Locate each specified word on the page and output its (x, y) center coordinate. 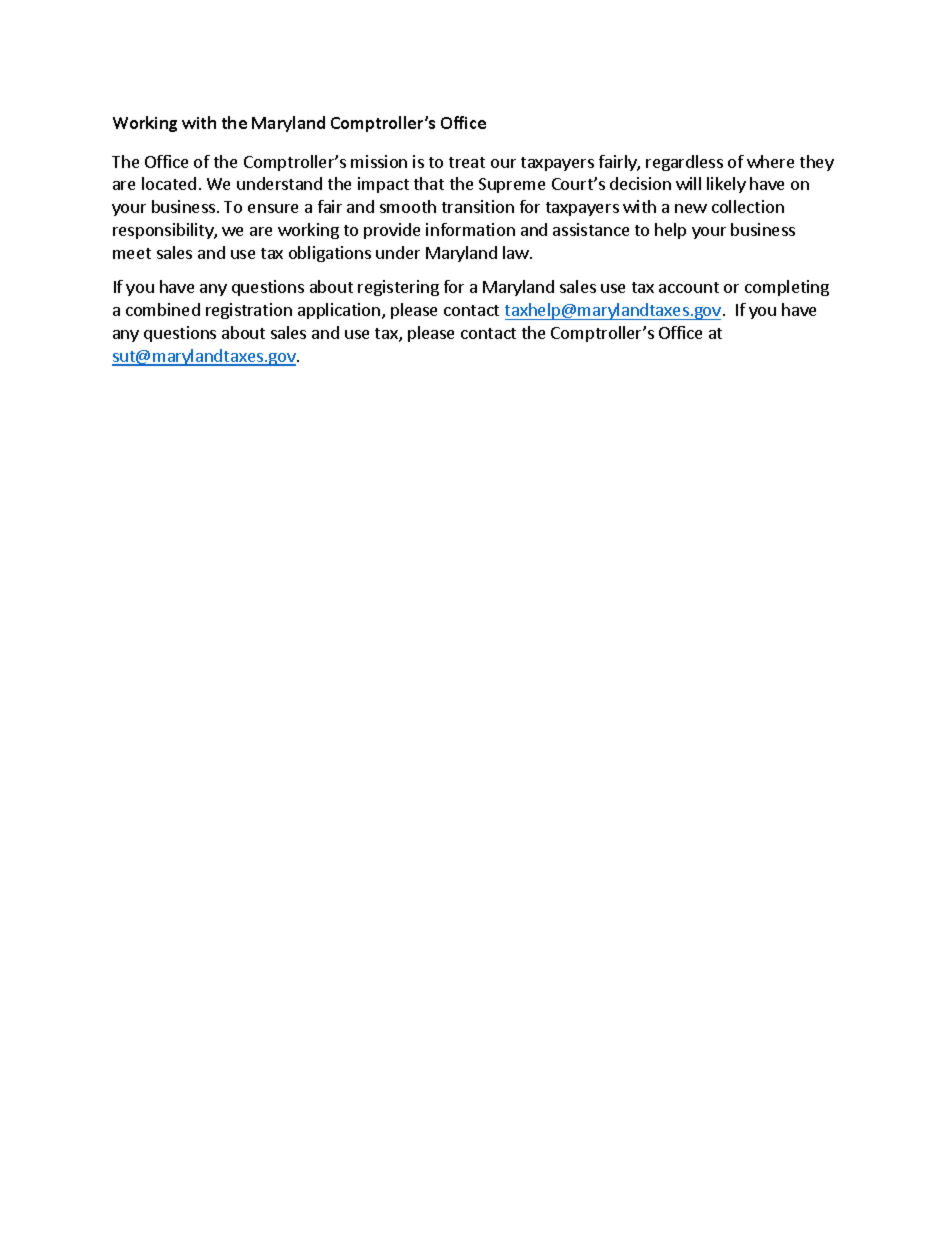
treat (467, 162)
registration (249, 311)
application (340, 311)
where (770, 161)
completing (787, 288)
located (169, 183)
